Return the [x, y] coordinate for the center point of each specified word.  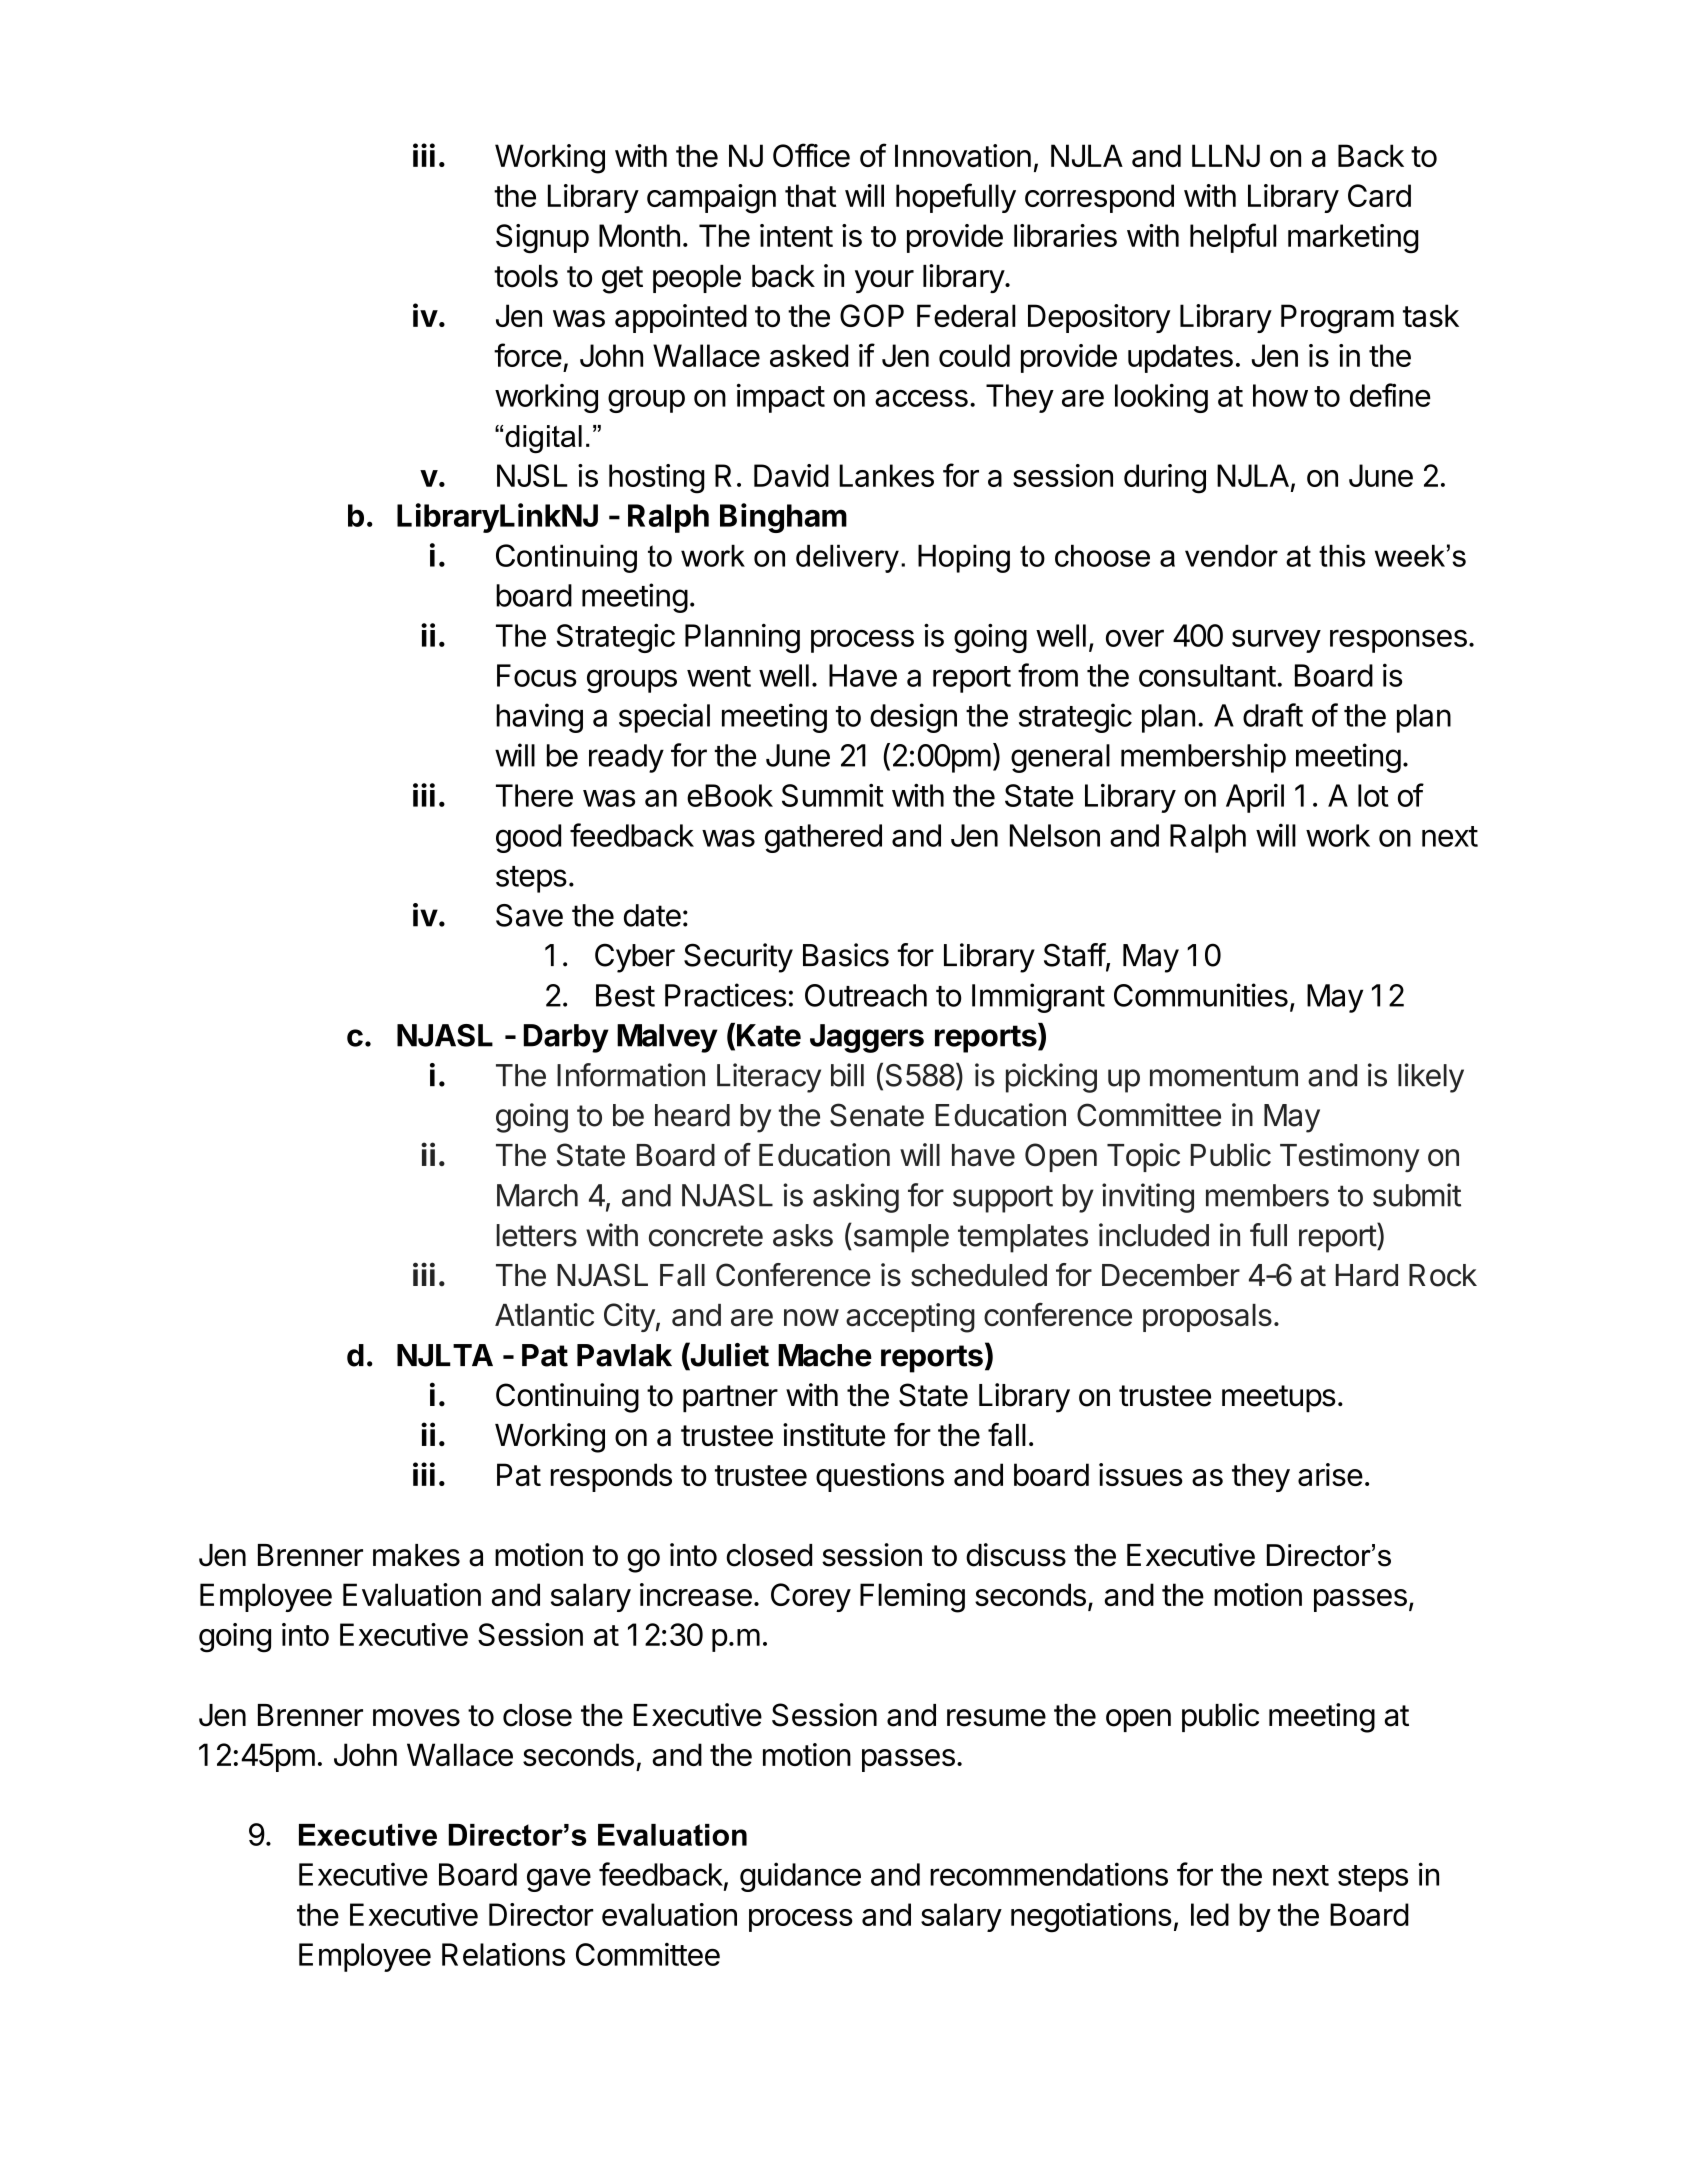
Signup [542, 239]
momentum [1224, 1076]
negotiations [1091, 1918]
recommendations [1049, 1874]
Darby [566, 1038]
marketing [1353, 239]
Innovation [963, 155]
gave [559, 1880]
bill [847, 1075]
